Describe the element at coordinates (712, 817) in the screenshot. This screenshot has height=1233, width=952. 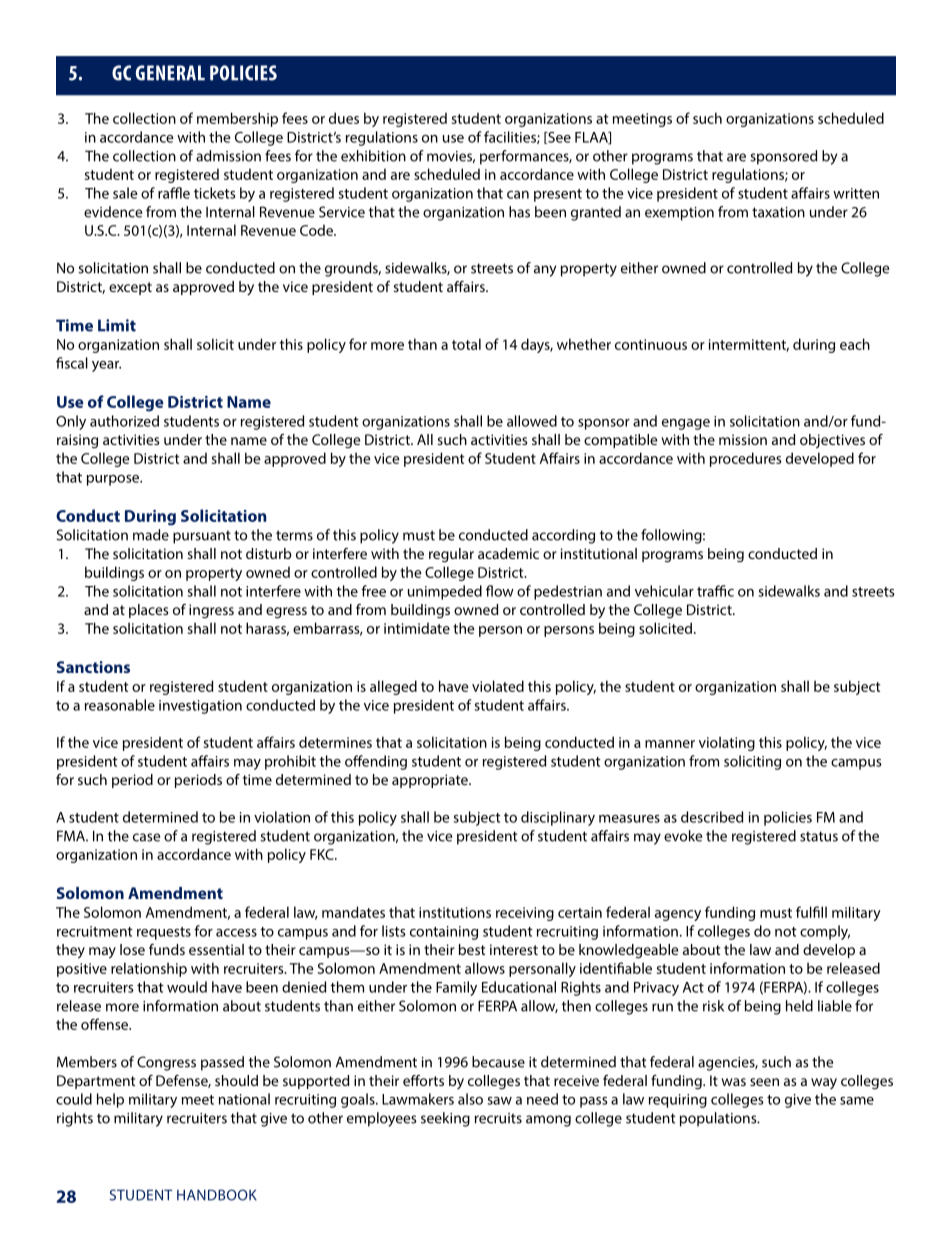
I see `described` at that location.
